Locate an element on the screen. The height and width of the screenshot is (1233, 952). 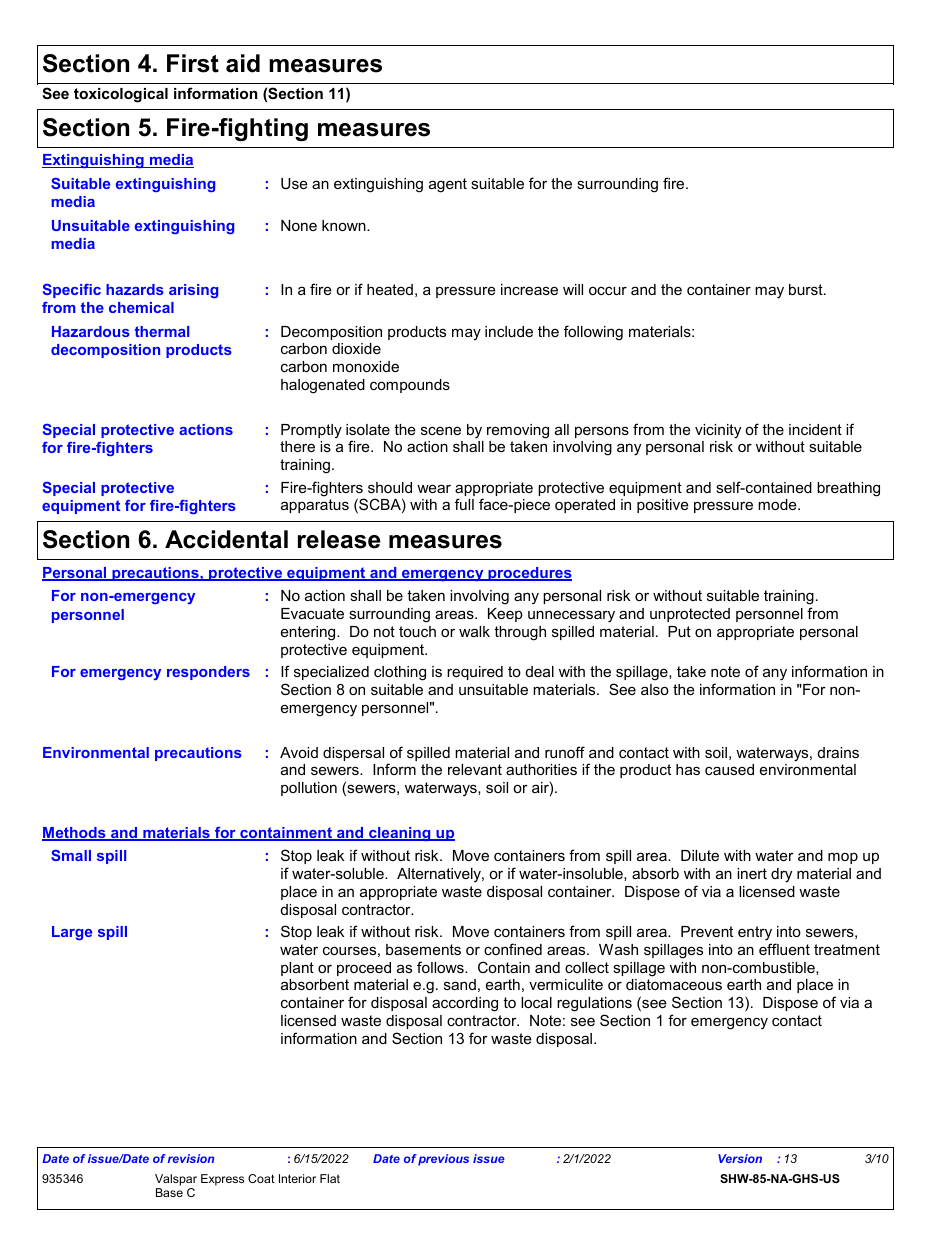
vicinity is located at coordinates (718, 431).
